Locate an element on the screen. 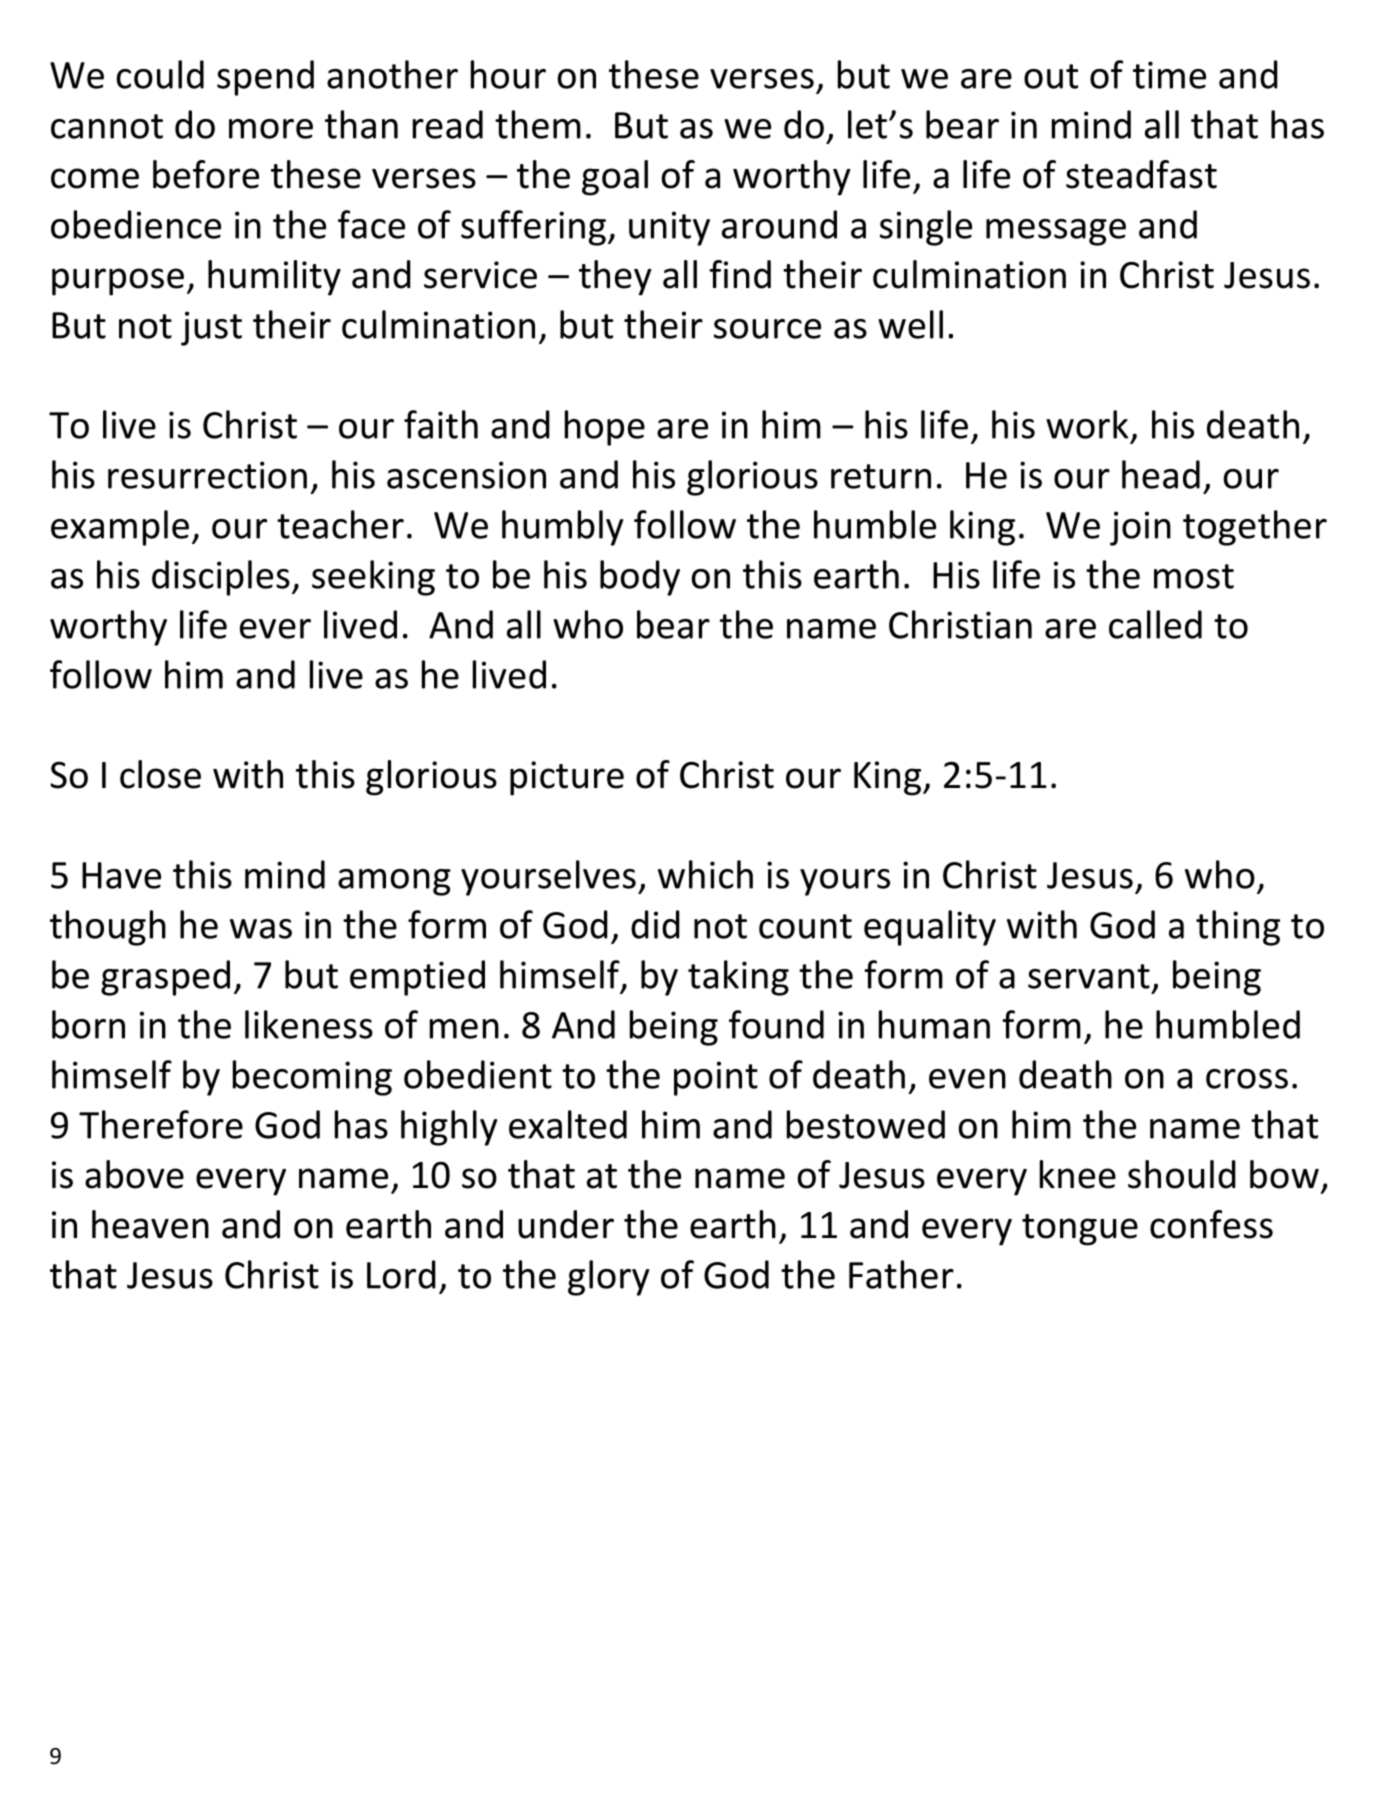  heaven is located at coordinates (150, 1224).
